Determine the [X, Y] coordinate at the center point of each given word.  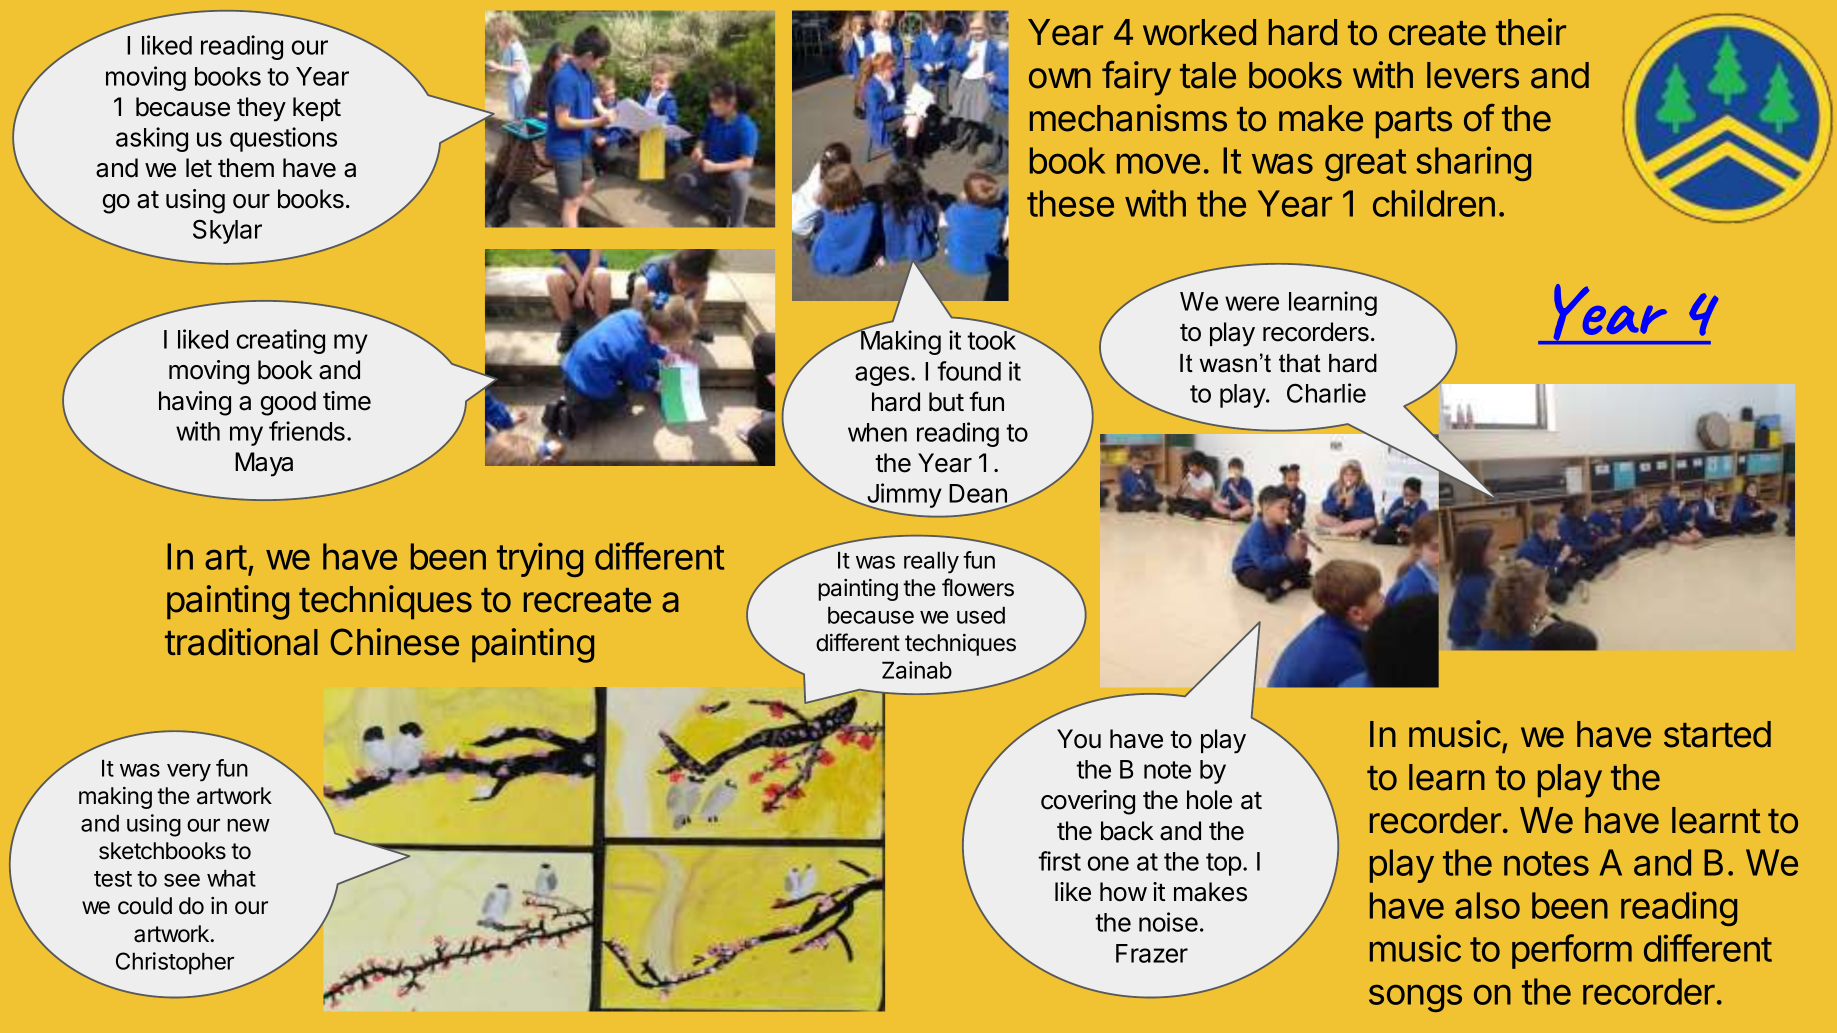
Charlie [1326, 393]
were [1252, 303]
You [1079, 739]
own [1060, 78]
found [969, 371]
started [1717, 734]
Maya [264, 464]
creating [281, 341]
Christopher [175, 963]
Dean [979, 495]
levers [1473, 75]
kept [317, 109]
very [189, 773]
